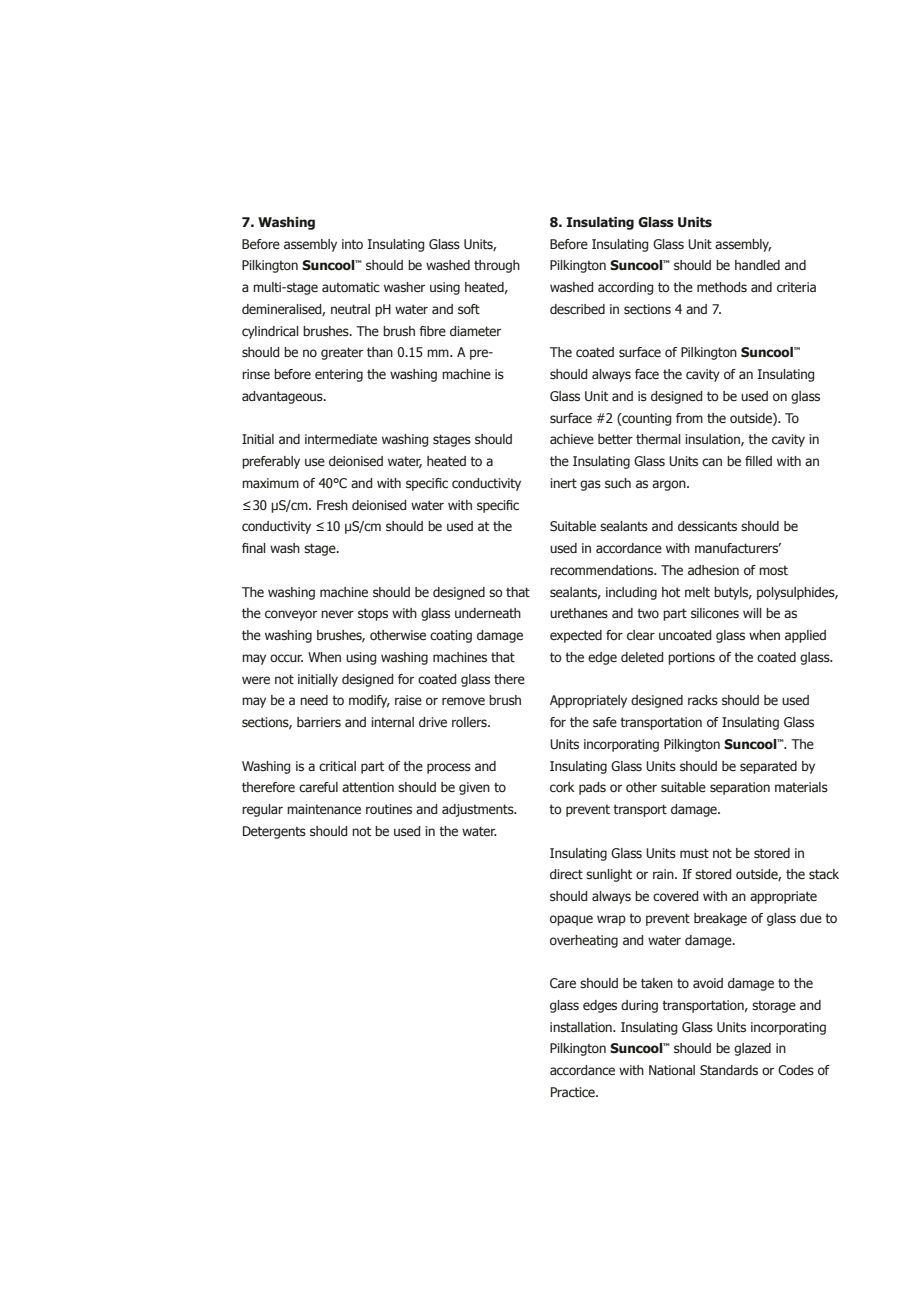  What do you see at coordinates (694, 853) in the screenshot?
I see `must` at bounding box center [694, 853].
